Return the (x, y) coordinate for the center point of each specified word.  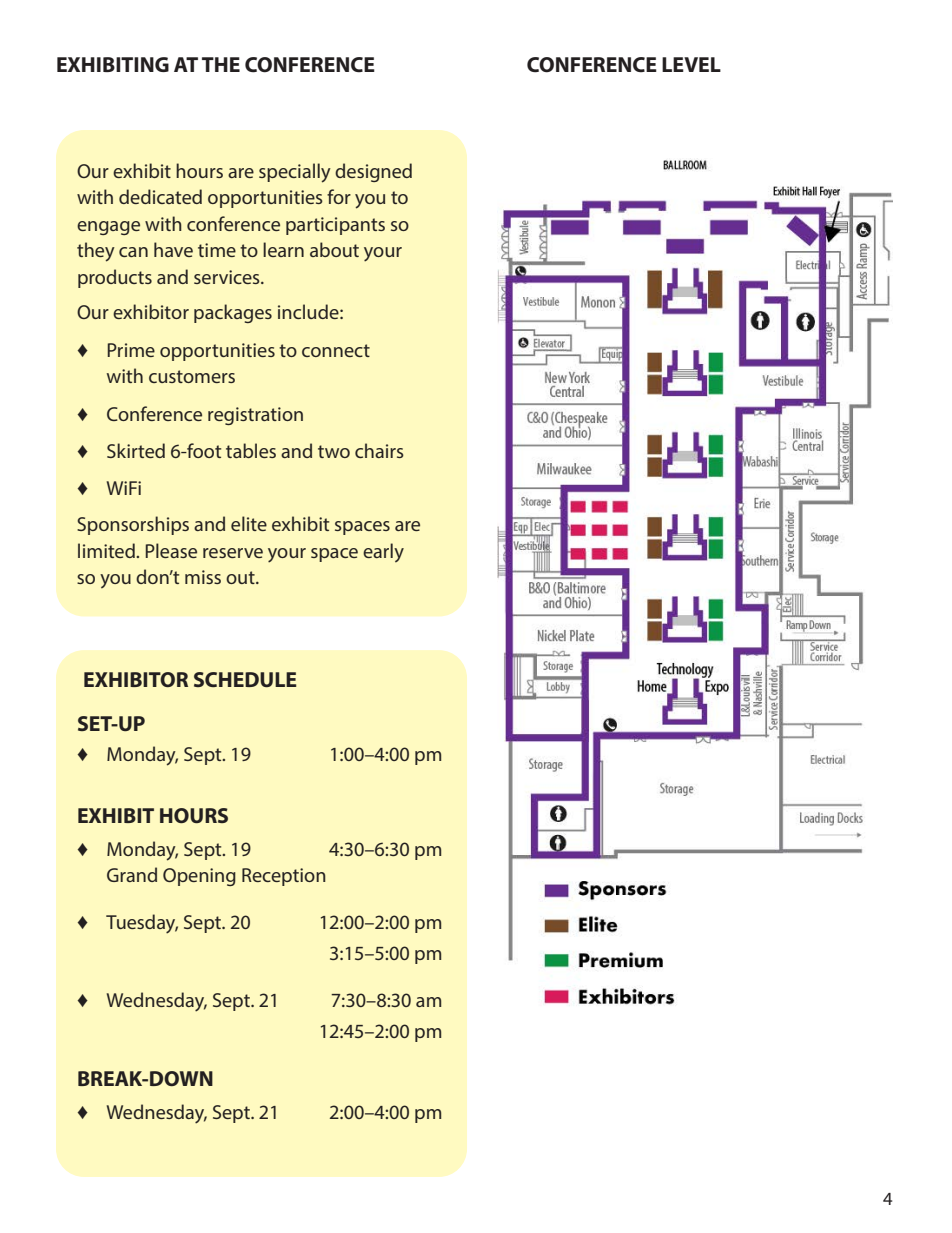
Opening (199, 877)
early (383, 553)
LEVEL (691, 64)
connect (336, 350)
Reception (284, 877)
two (334, 451)
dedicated (160, 196)
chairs (379, 450)
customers (192, 376)
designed (373, 172)
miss (203, 577)
